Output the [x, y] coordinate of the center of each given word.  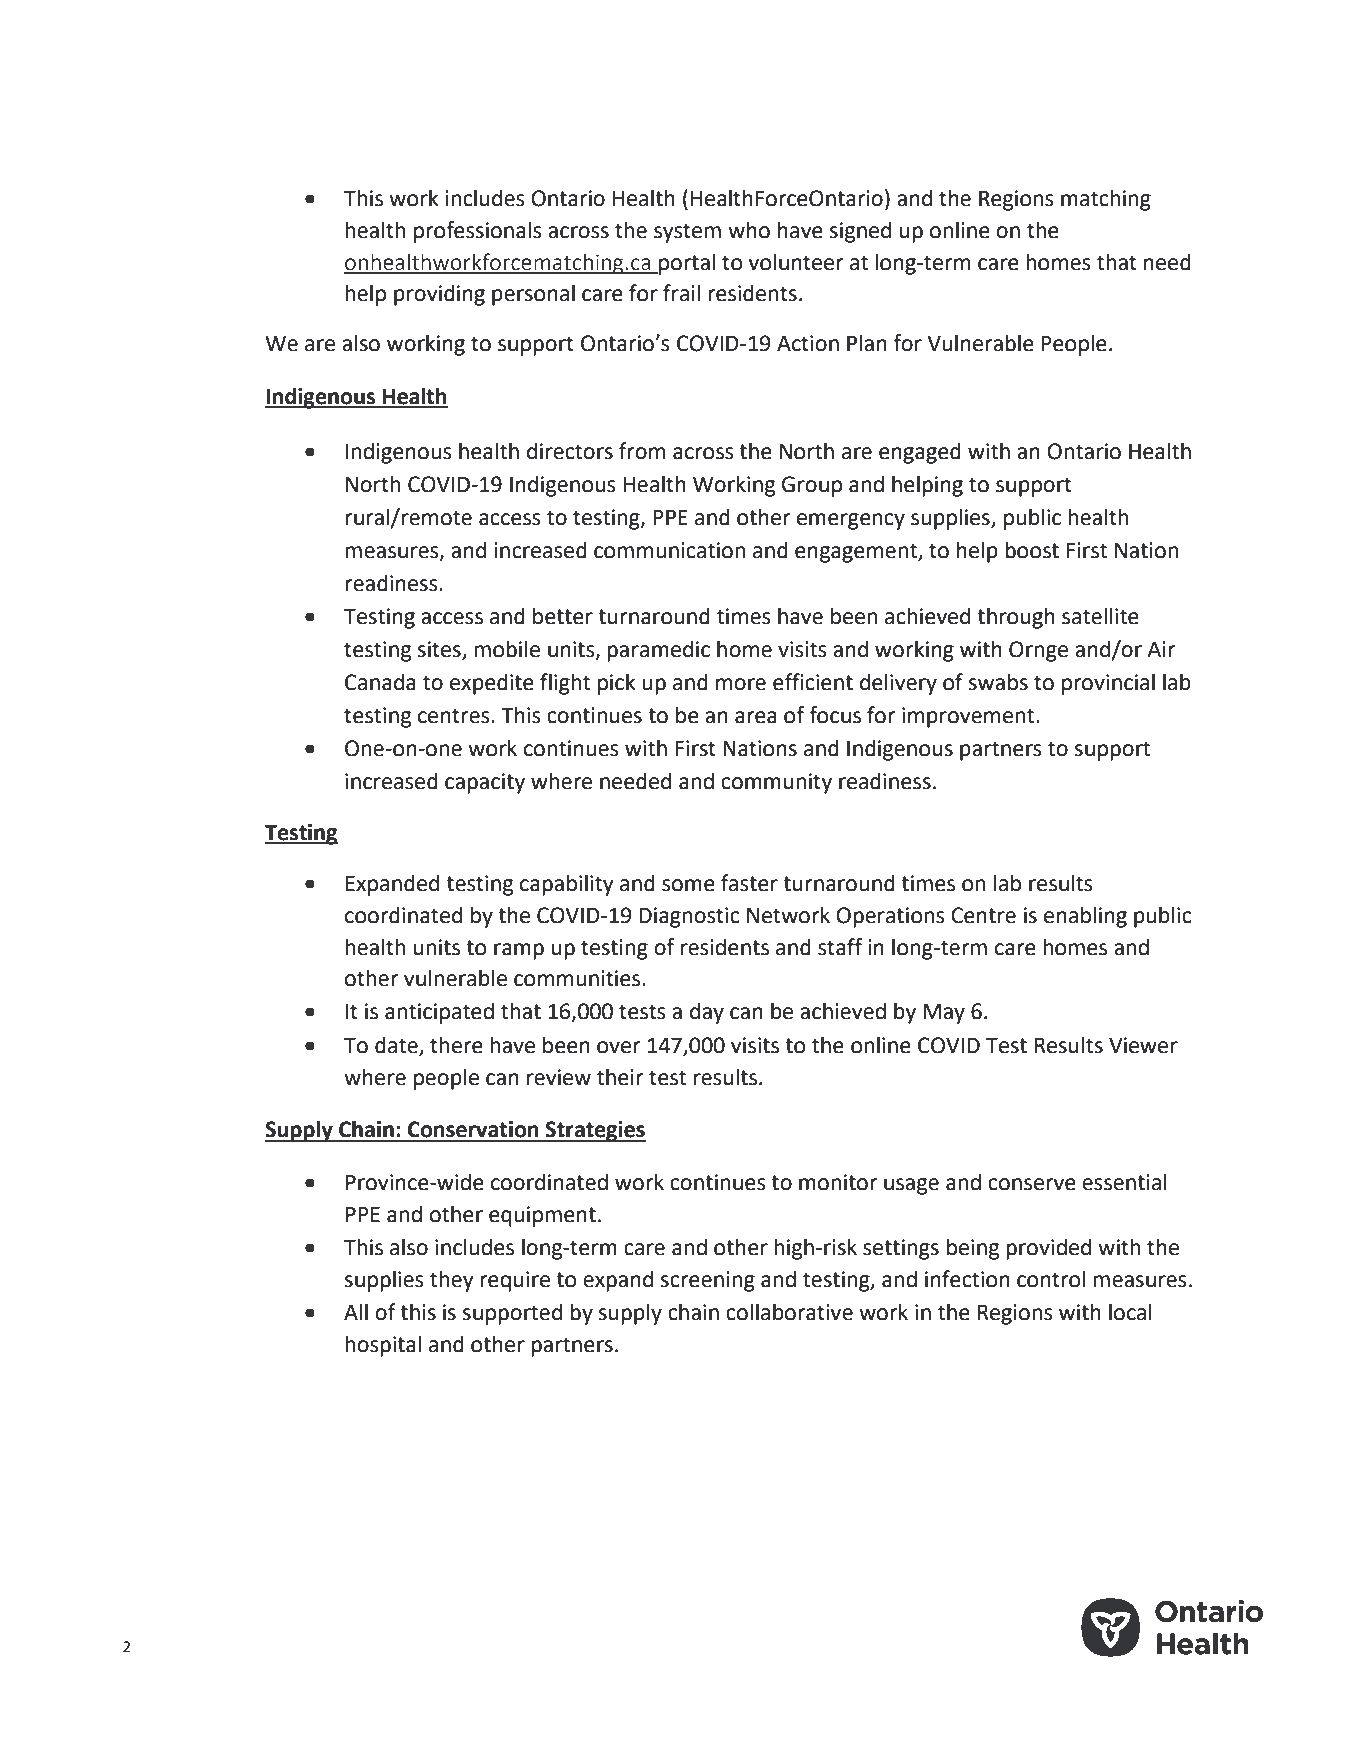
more [741, 684]
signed [860, 232]
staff [840, 947]
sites [439, 649]
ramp [519, 951]
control [1051, 1279]
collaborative [789, 1312]
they [452, 1281]
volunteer [795, 262]
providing [439, 295]
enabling [1085, 917]
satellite [1100, 616]
